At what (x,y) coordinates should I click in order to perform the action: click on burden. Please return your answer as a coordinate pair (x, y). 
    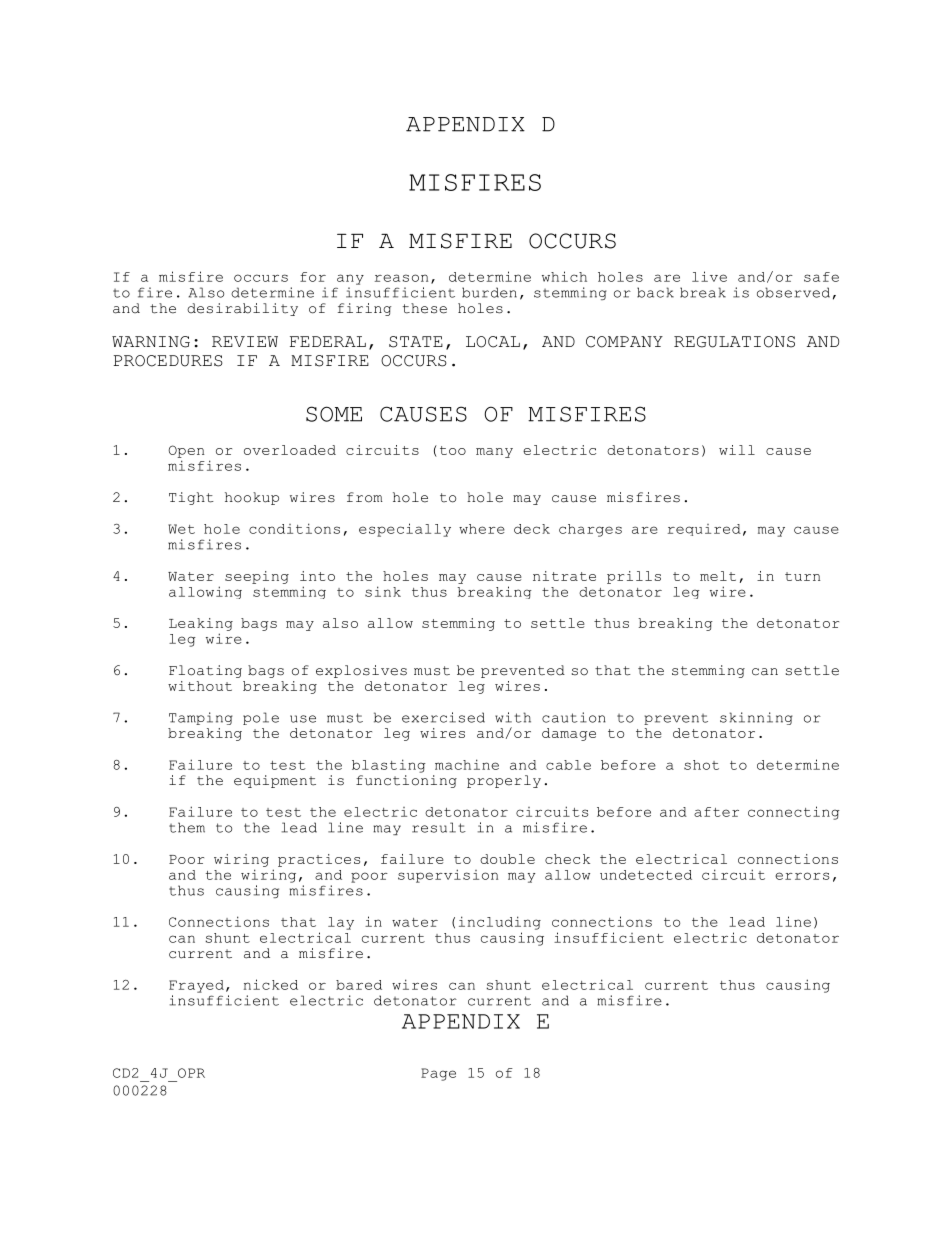
    Looking at the image, I should click on (489, 292).
